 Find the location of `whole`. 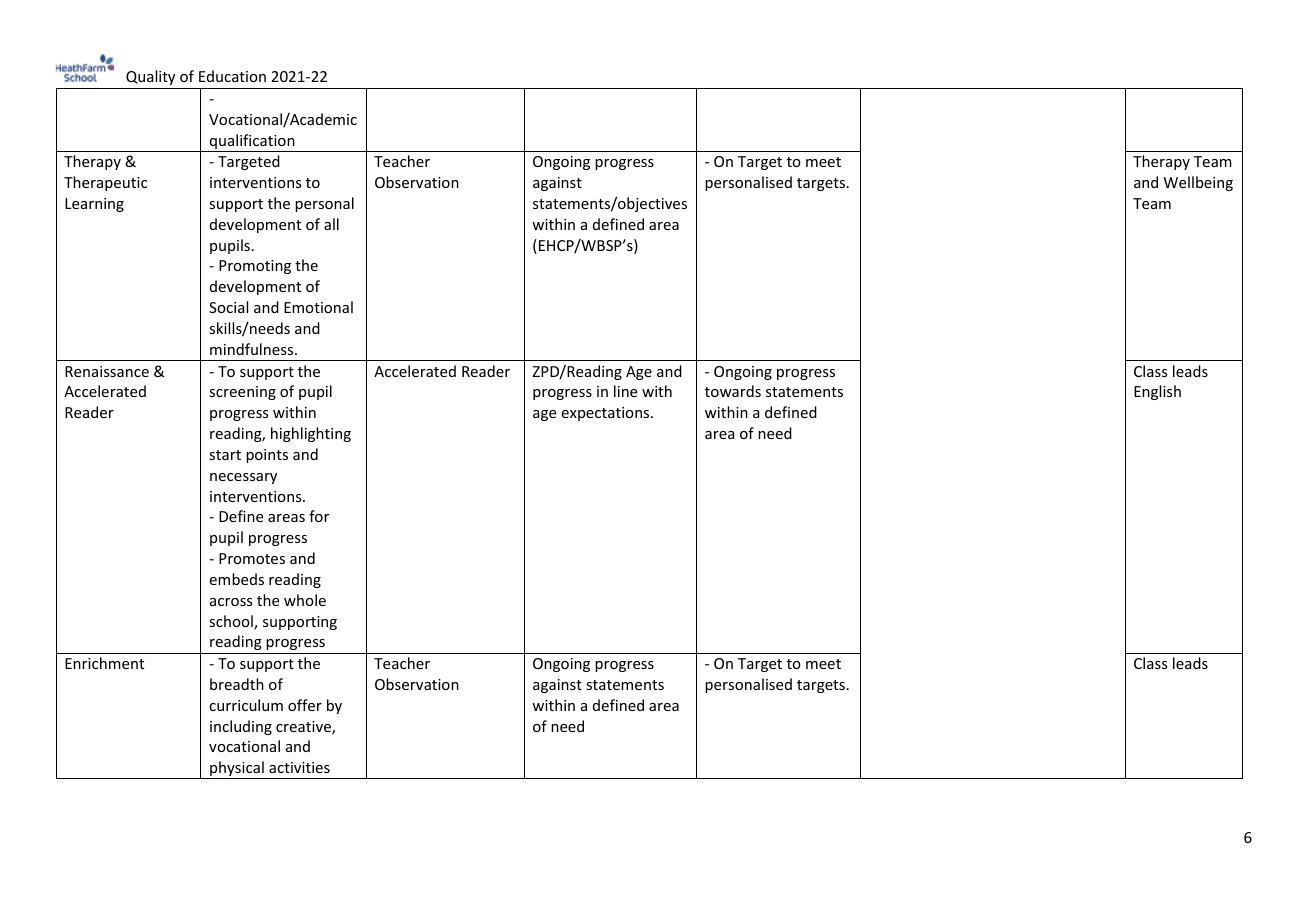

whole is located at coordinates (305, 600).
